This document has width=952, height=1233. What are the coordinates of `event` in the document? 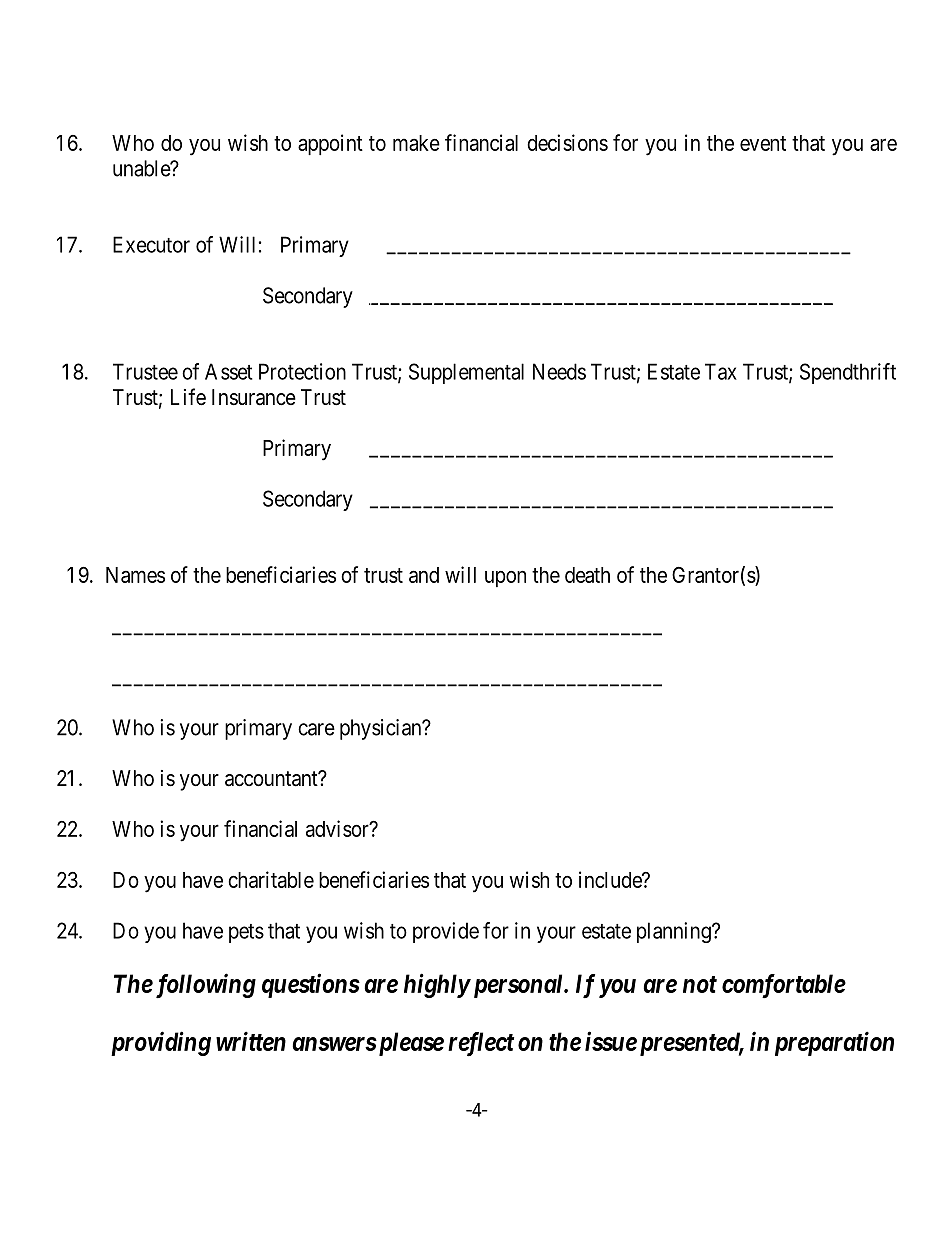 It's located at (763, 143).
